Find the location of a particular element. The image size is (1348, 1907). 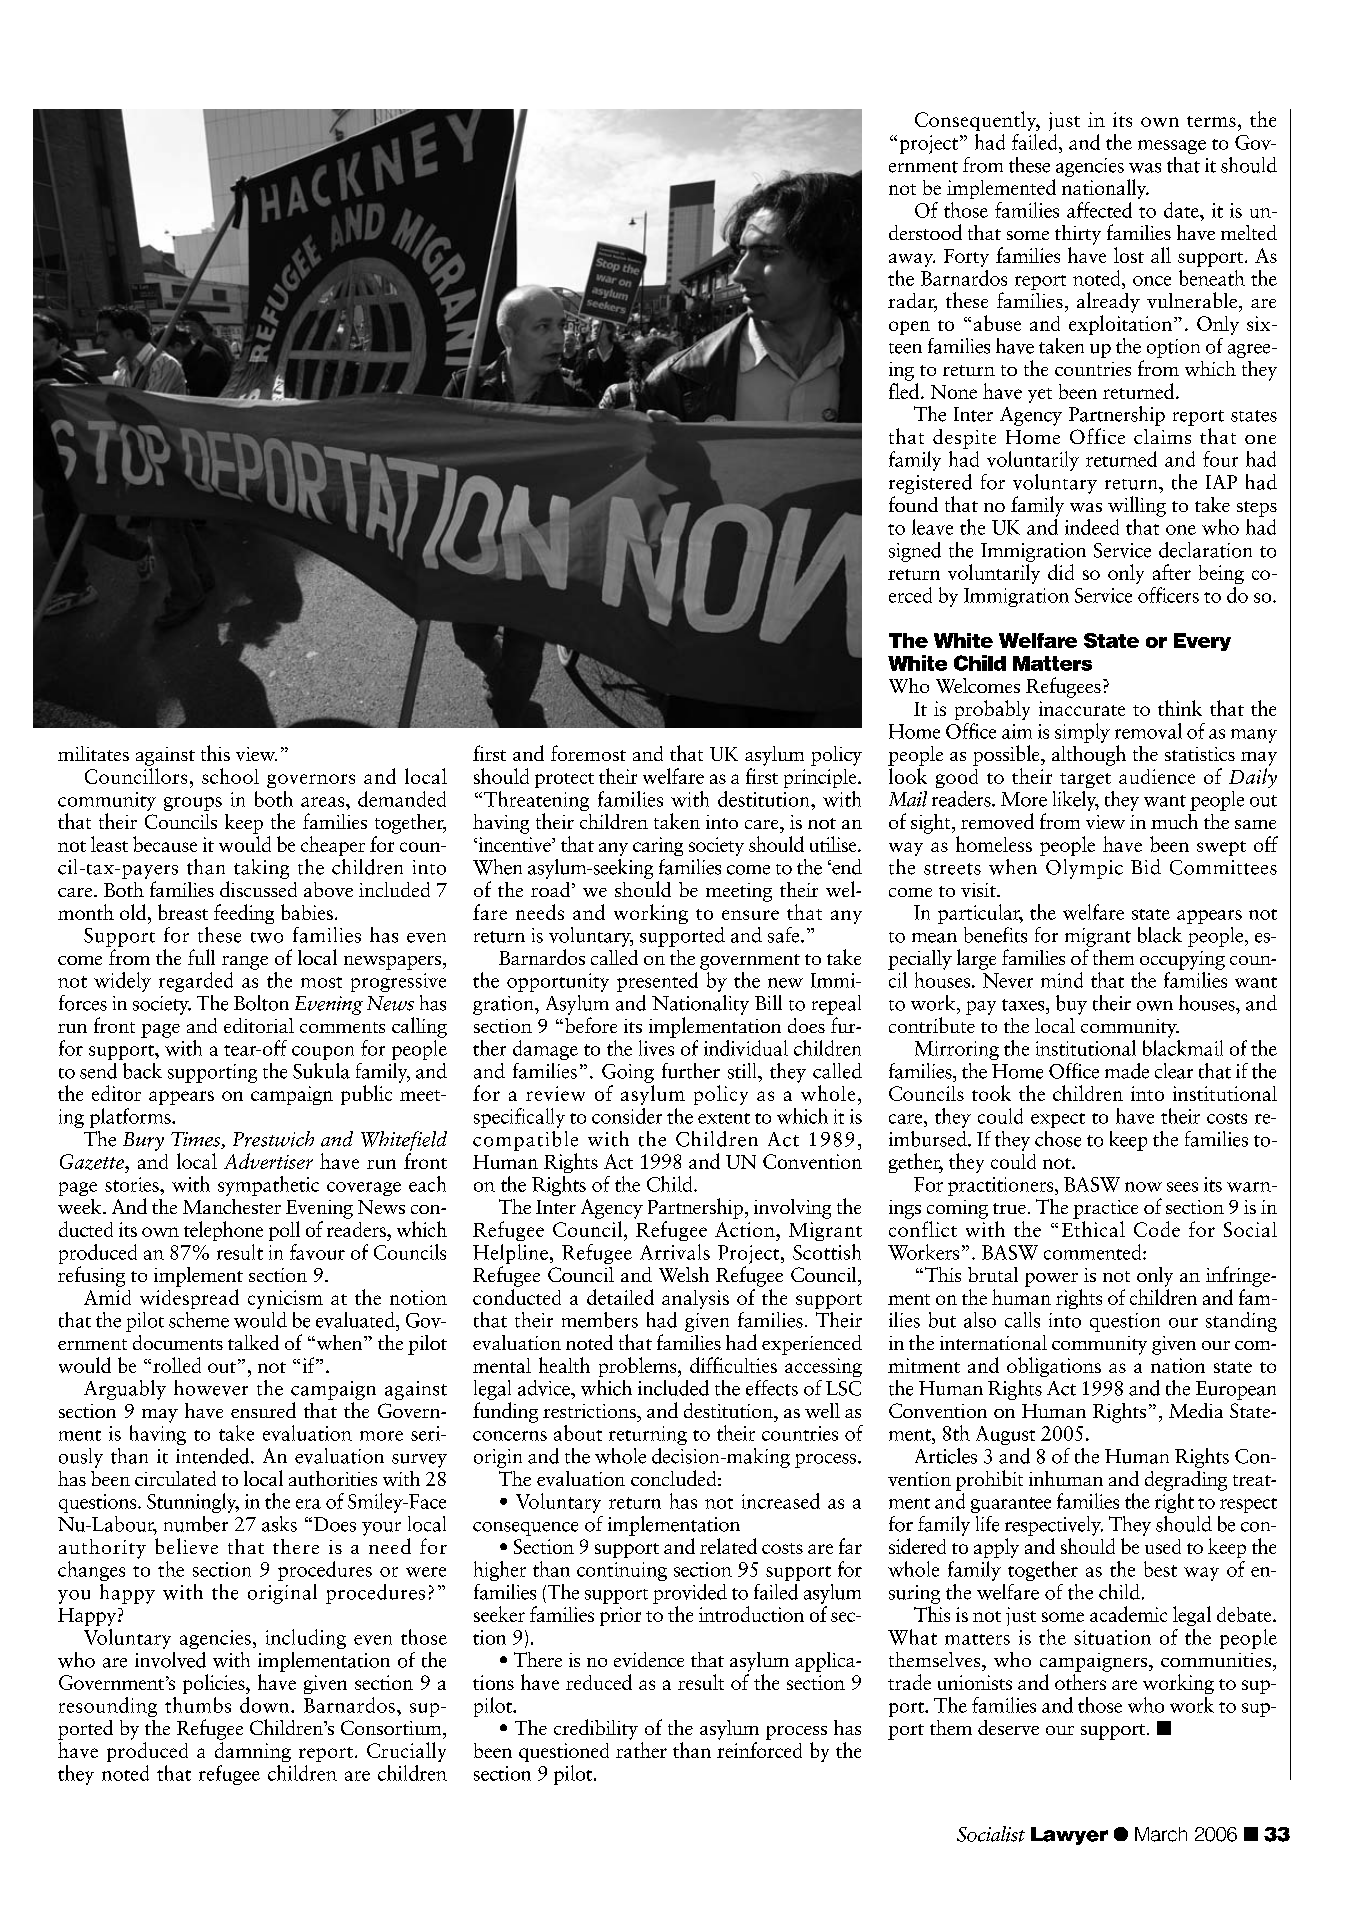

inaccurate is located at coordinates (1082, 708).
